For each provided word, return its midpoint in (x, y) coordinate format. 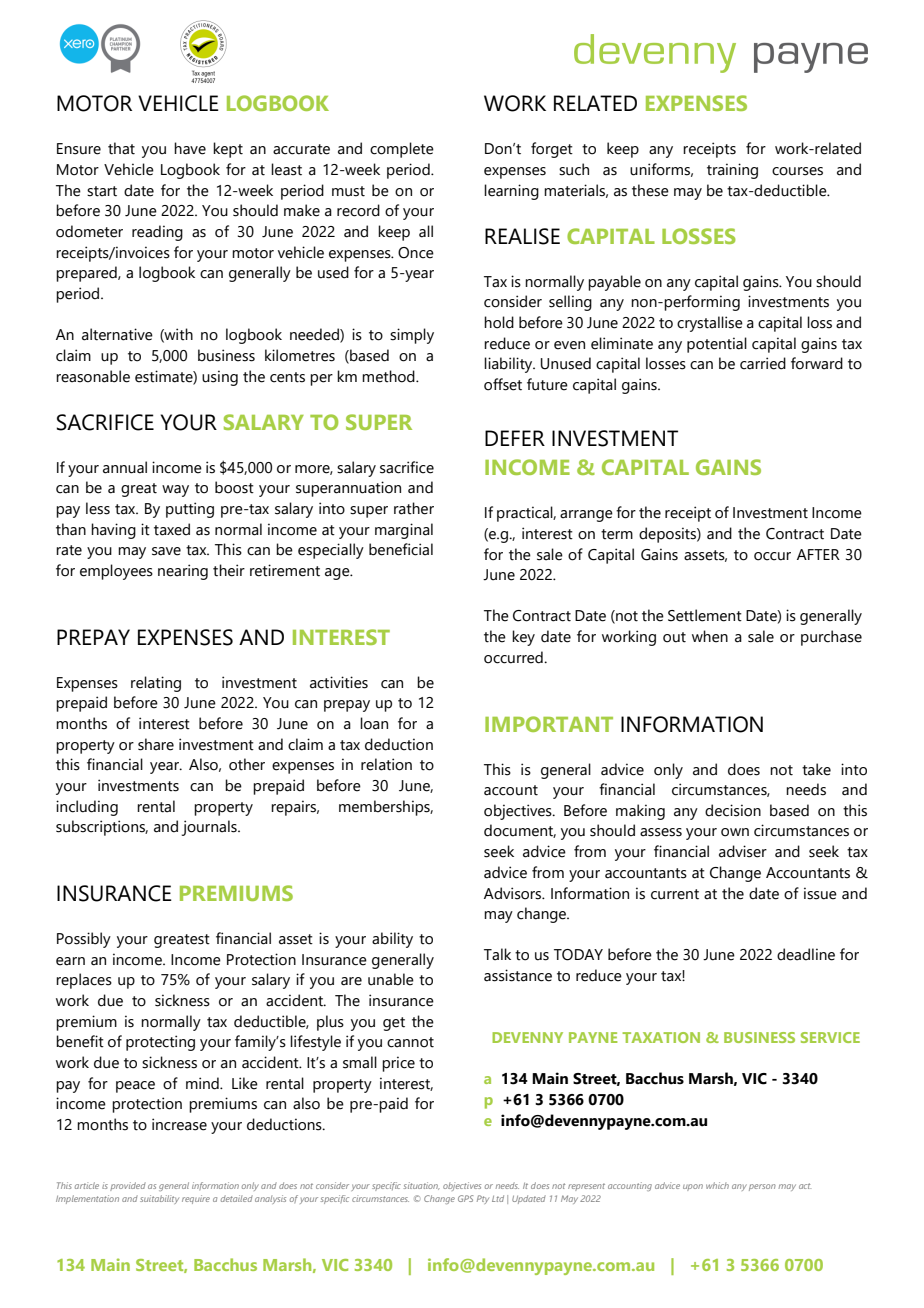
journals (210, 828)
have (190, 148)
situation (421, 1186)
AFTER (818, 554)
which (717, 1185)
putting (190, 510)
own (735, 832)
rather (414, 508)
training (732, 171)
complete (402, 150)
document (520, 831)
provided (128, 1186)
